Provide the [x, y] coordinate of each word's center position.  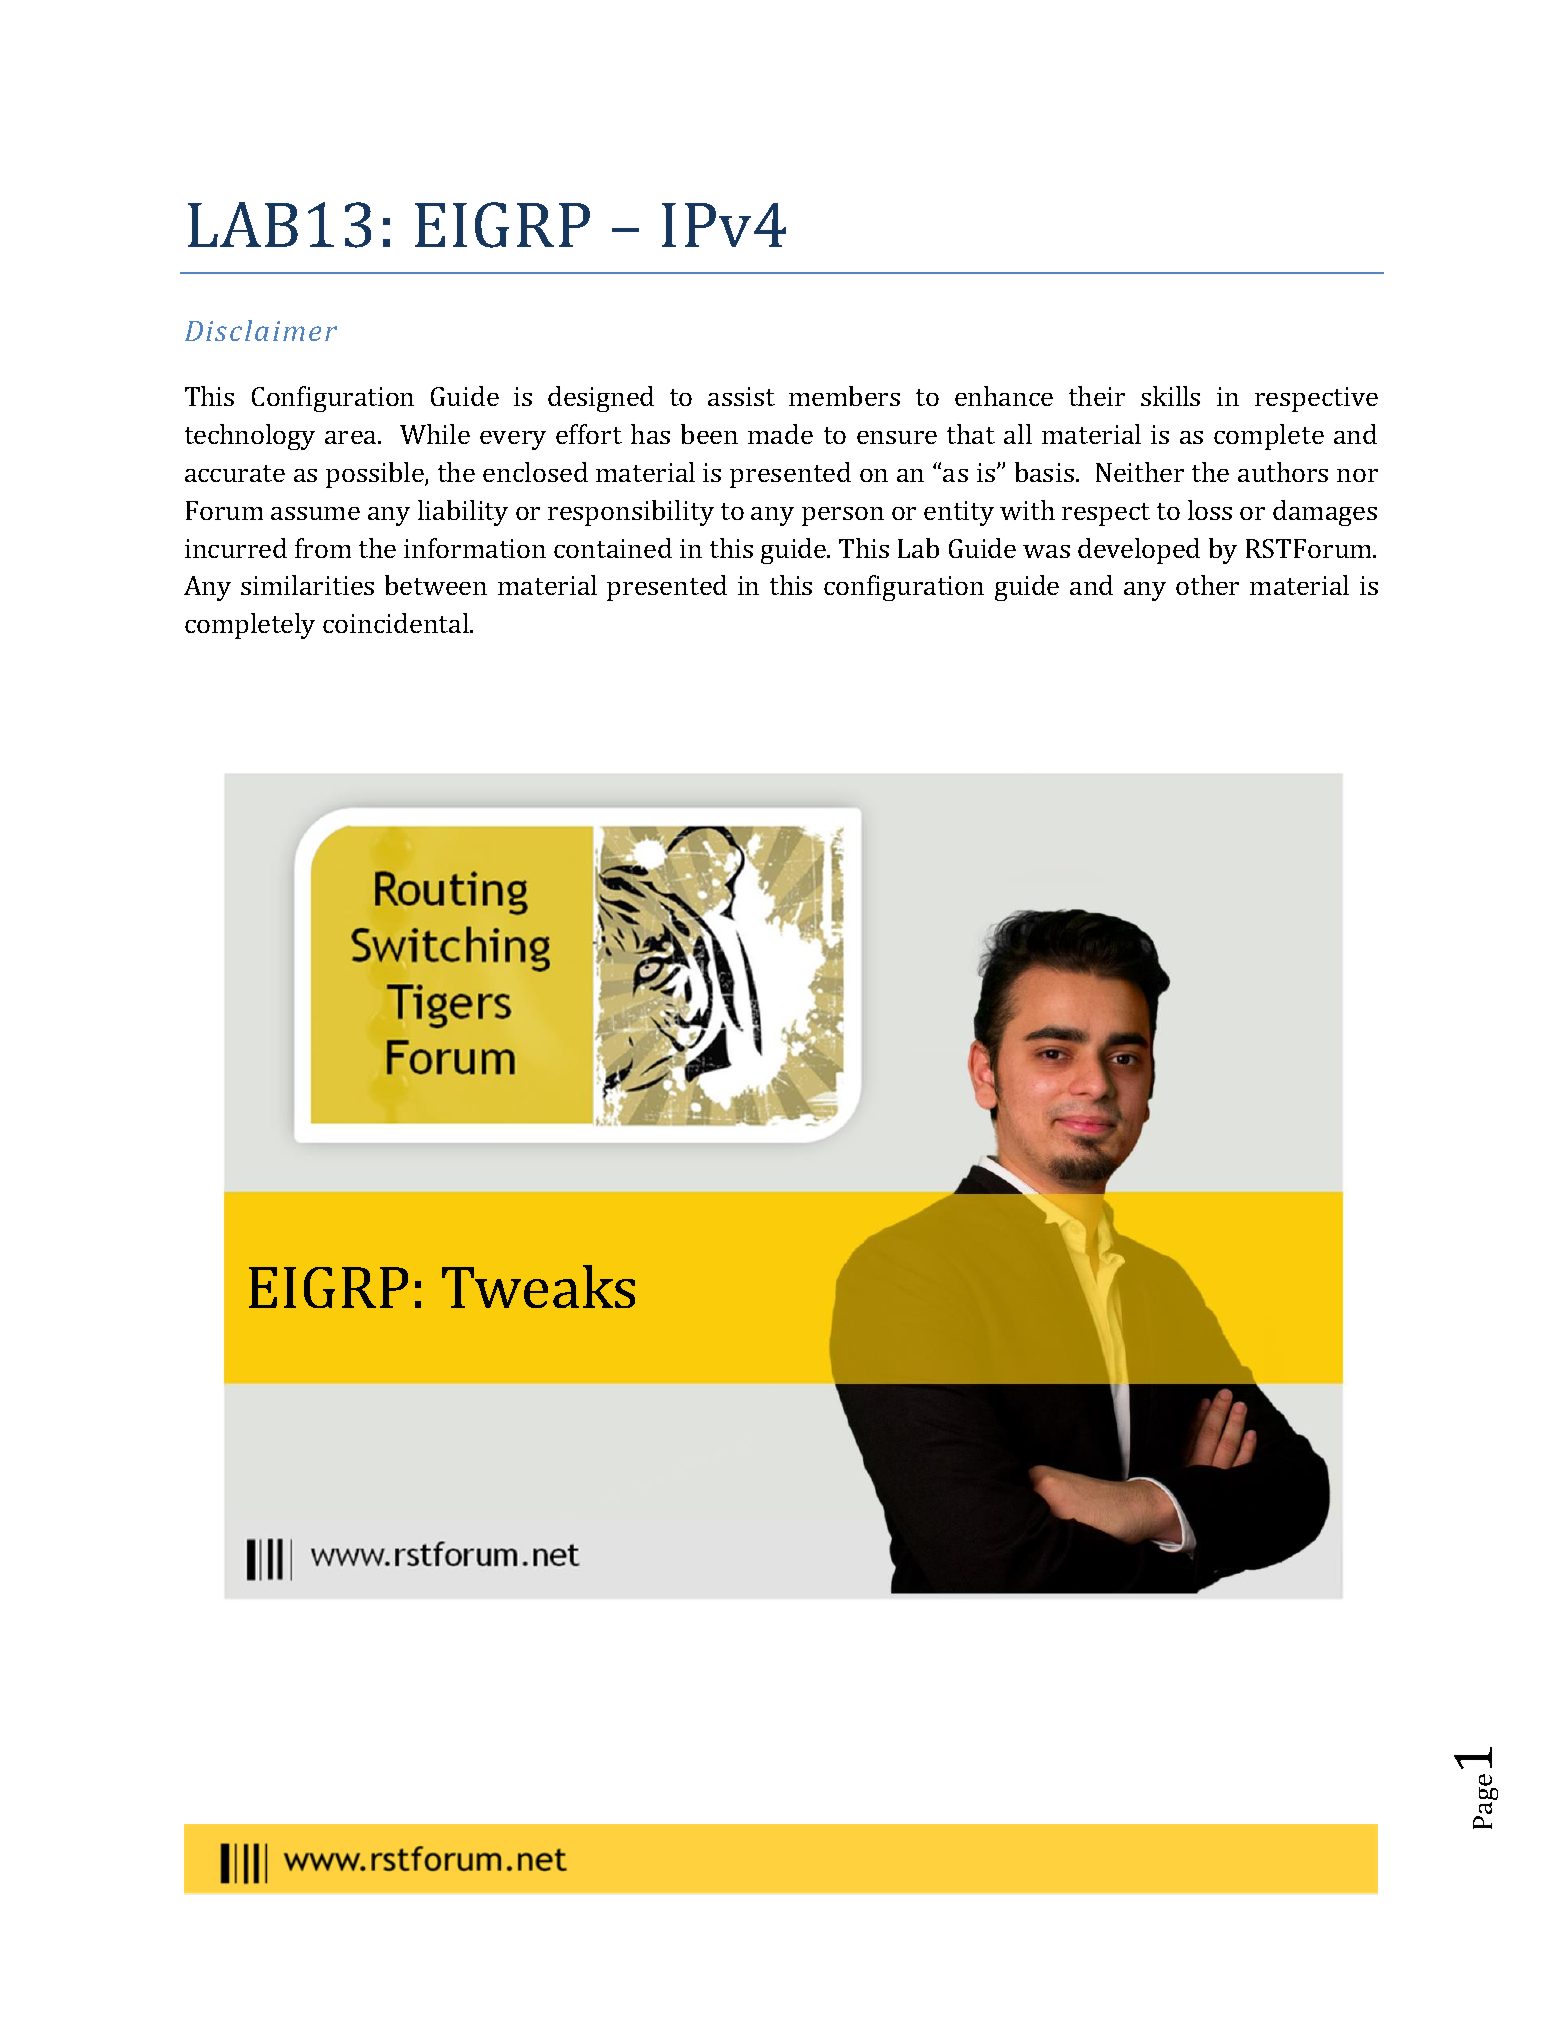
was [1046, 551]
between [436, 585]
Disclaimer [261, 330]
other [1207, 585]
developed [1139, 551]
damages [1325, 513]
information [475, 548]
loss [1210, 510]
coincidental [397, 623]
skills [1170, 396]
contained [613, 548]
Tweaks [538, 1286]
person [843, 516]
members [844, 396]
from [323, 548]
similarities [307, 585]
